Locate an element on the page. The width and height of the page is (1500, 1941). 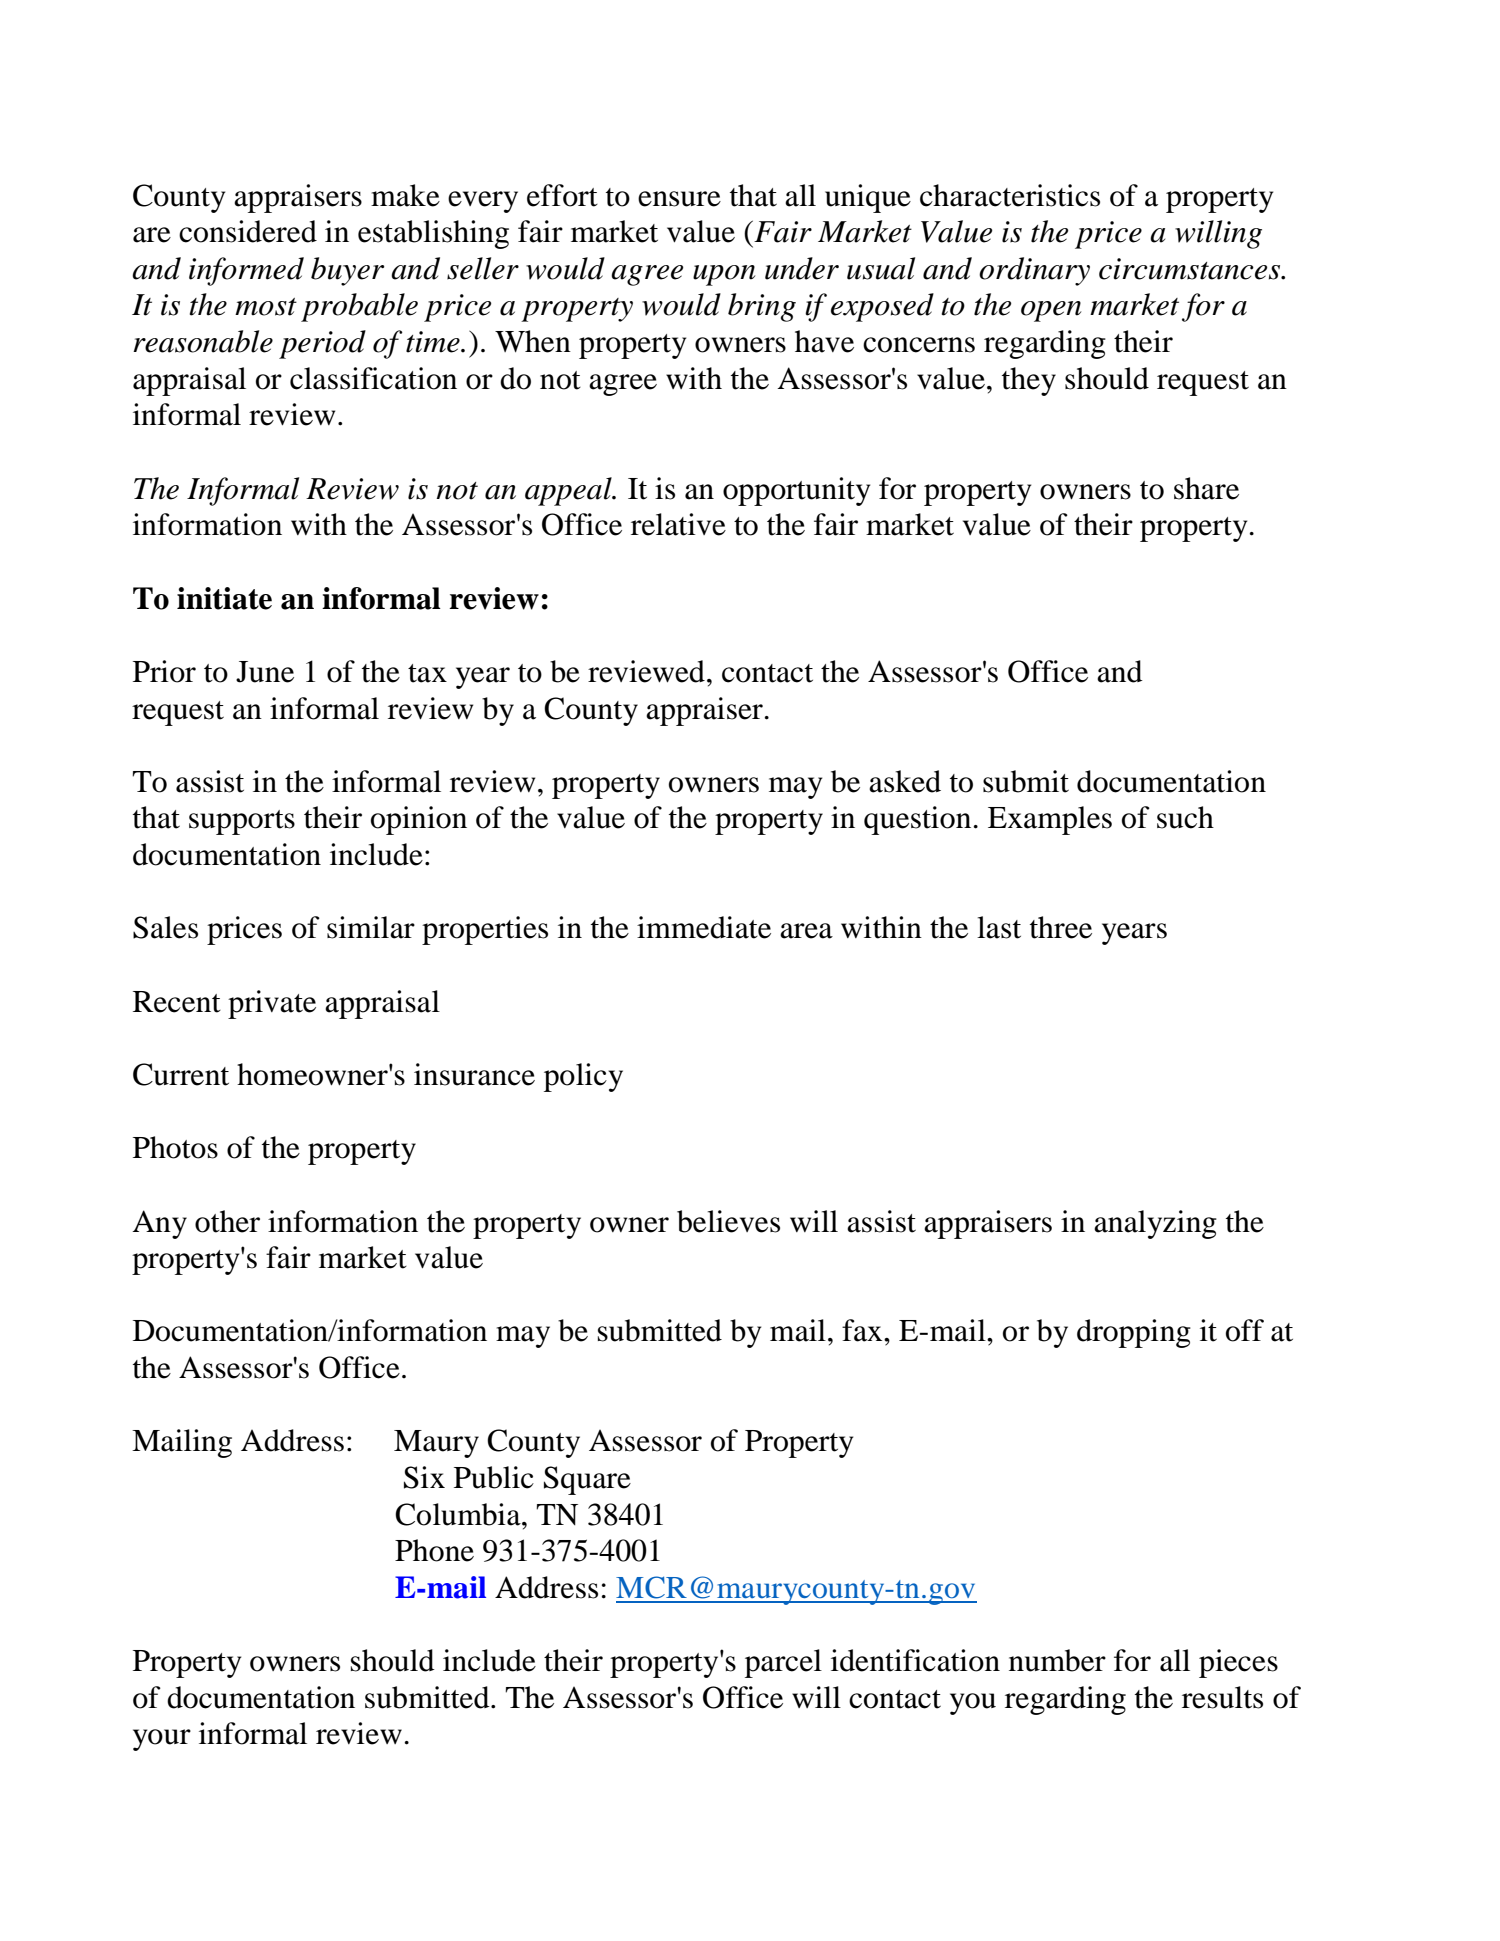
considered is located at coordinates (248, 231).
